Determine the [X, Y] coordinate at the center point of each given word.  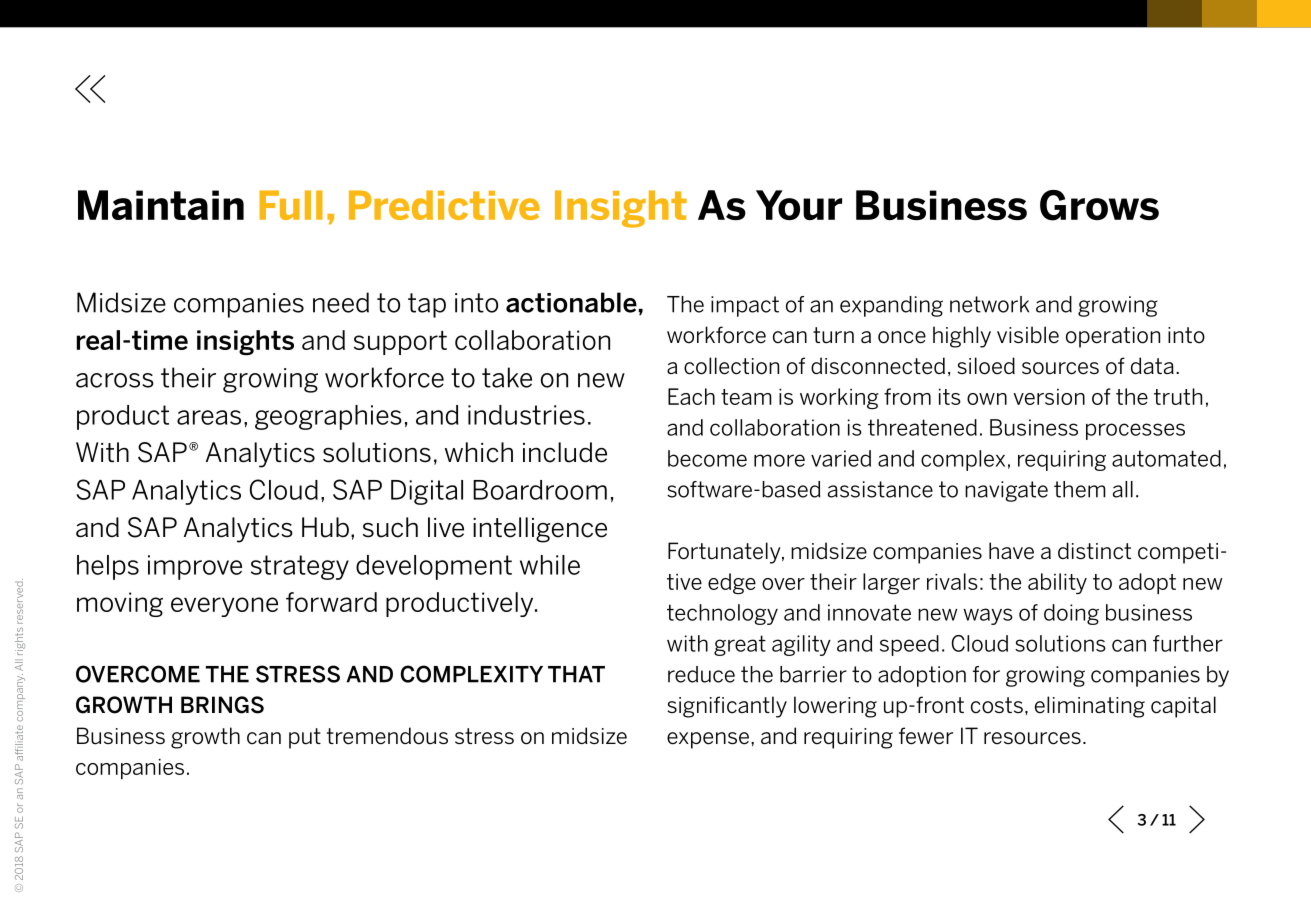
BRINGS [222, 705]
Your [799, 205]
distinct [1094, 551]
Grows [1099, 205]
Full [291, 205]
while [550, 565]
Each [691, 396]
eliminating [1090, 707]
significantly [727, 707]
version [1049, 397]
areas [209, 417]
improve [195, 567]
